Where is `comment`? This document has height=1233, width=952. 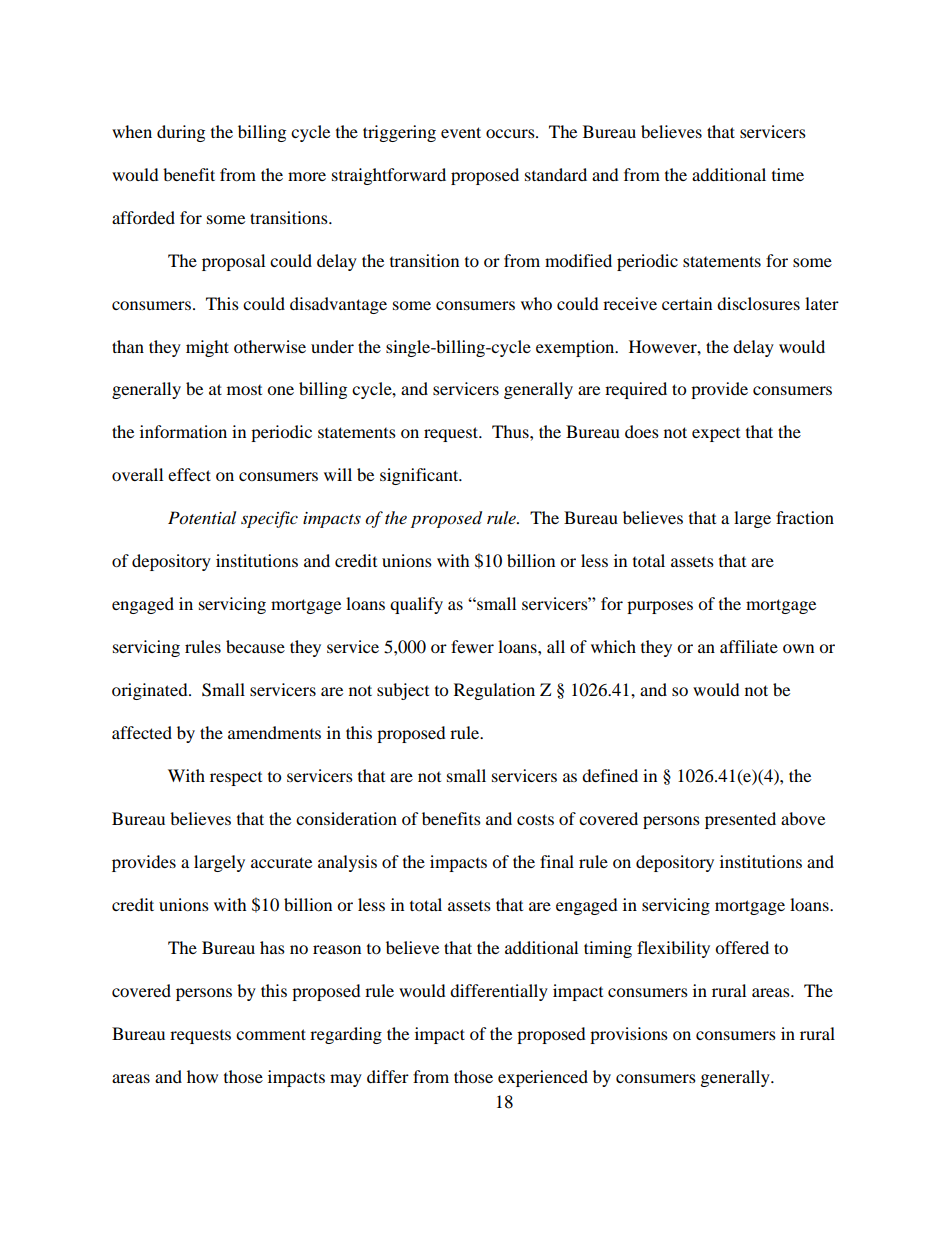
comment is located at coordinates (271, 1034).
